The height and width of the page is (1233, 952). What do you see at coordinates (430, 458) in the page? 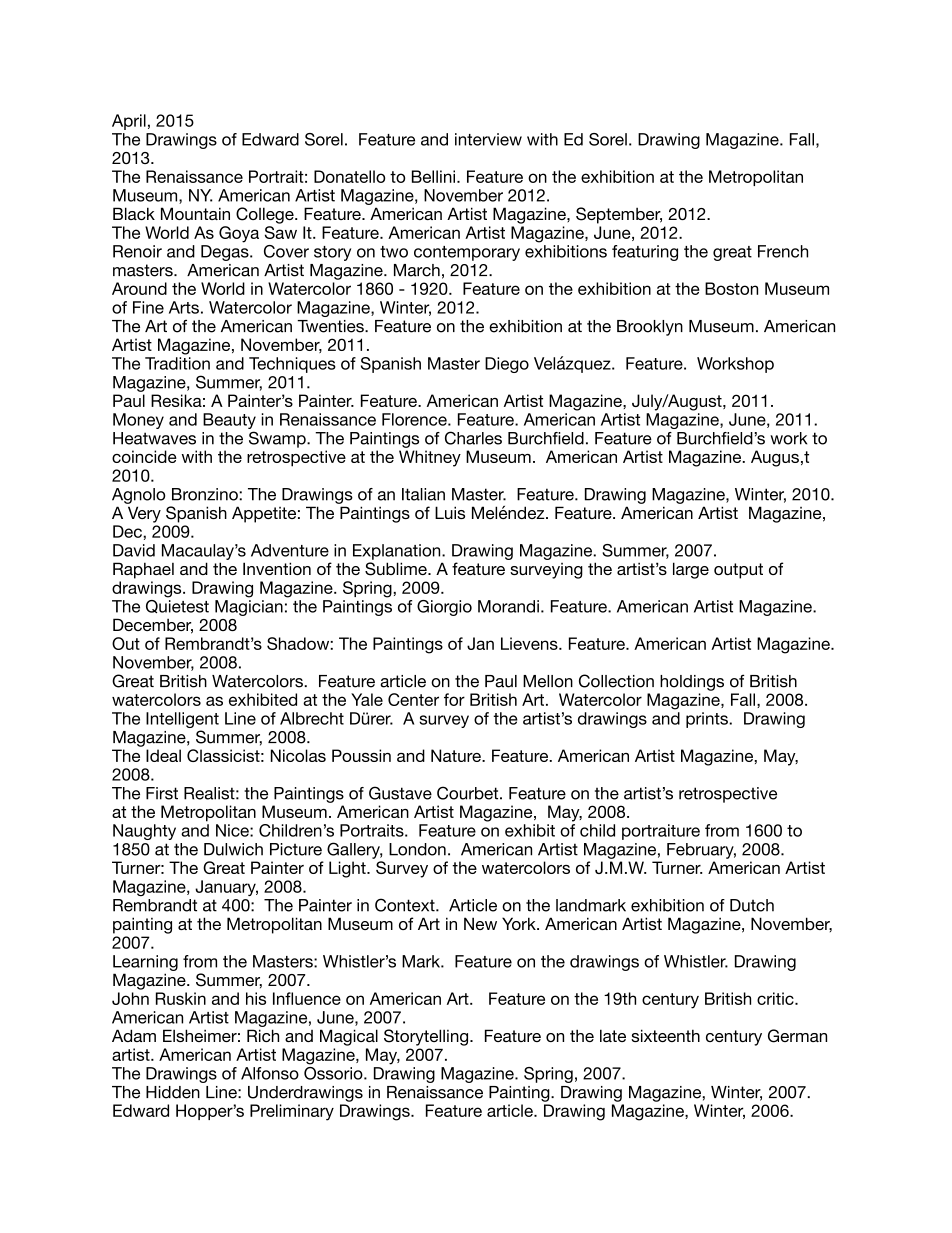
I see `Whitney` at bounding box center [430, 458].
